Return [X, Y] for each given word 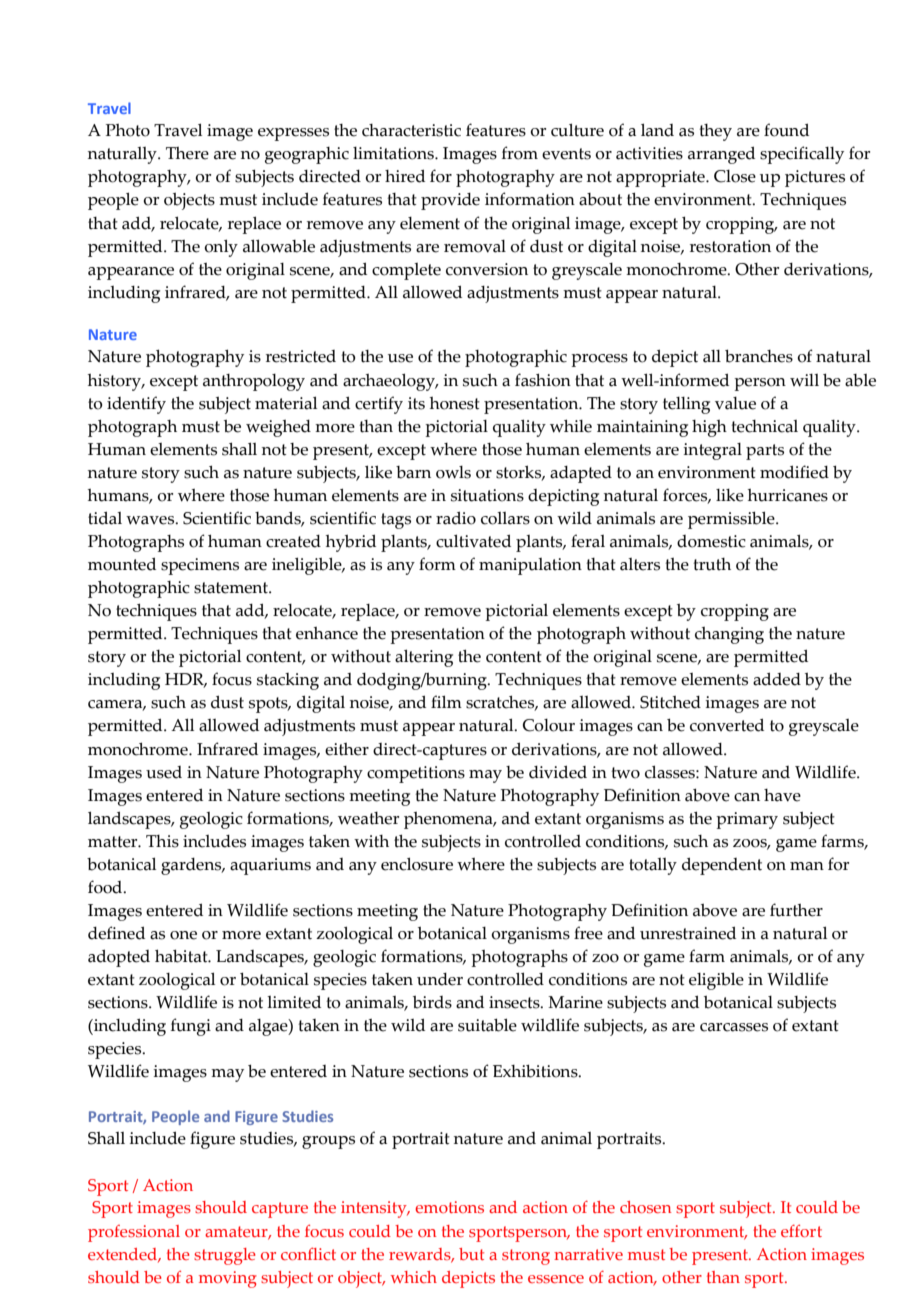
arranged [721, 155]
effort [801, 1230]
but [471, 1254]
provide [450, 201]
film [446, 701]
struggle [225, 1256]
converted [727, 725]
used [164, 772]
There [187, 153]
